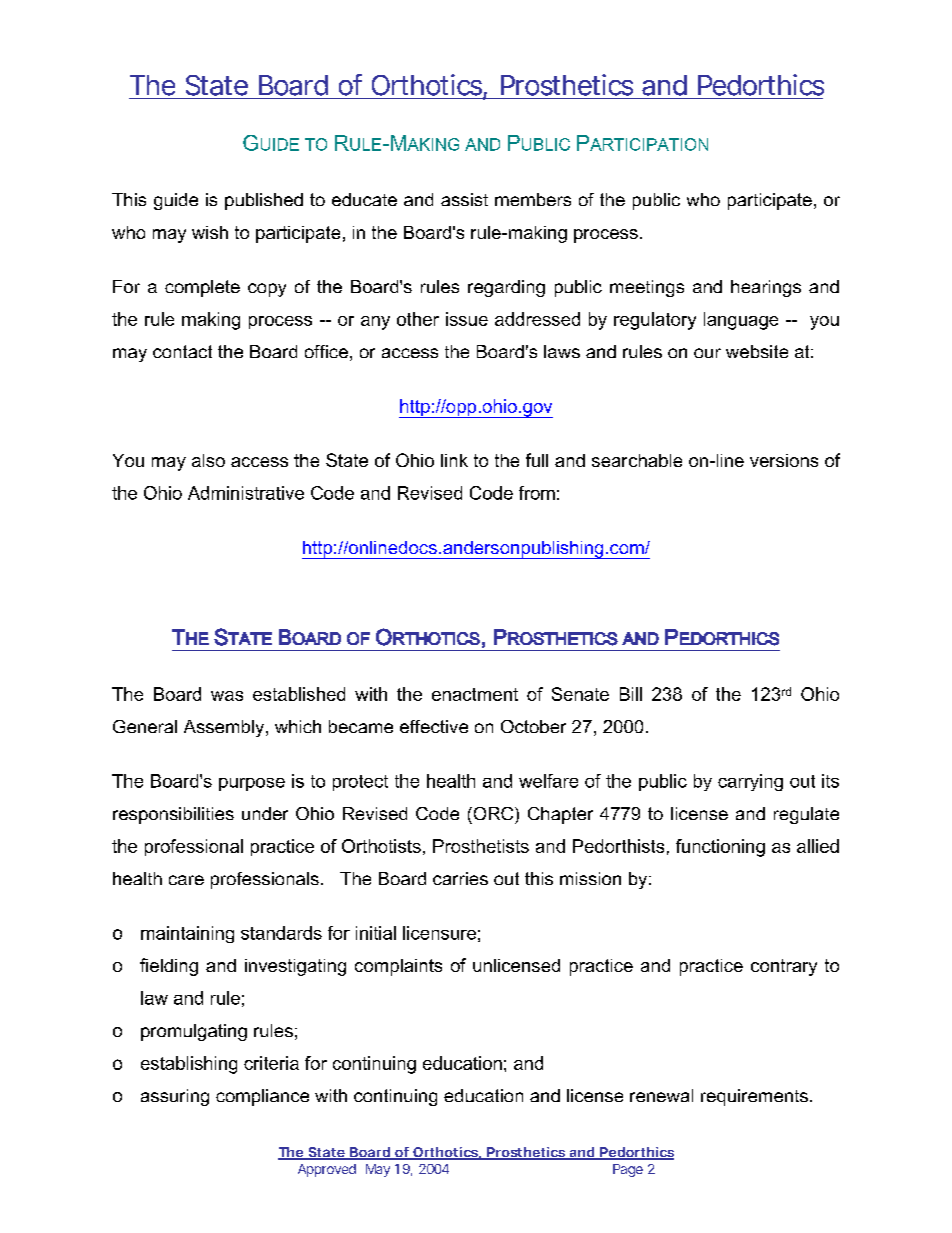 Image resolution: width=952 pixels, height=1233 pixels. I want to click on assist, so click(464, 199).
